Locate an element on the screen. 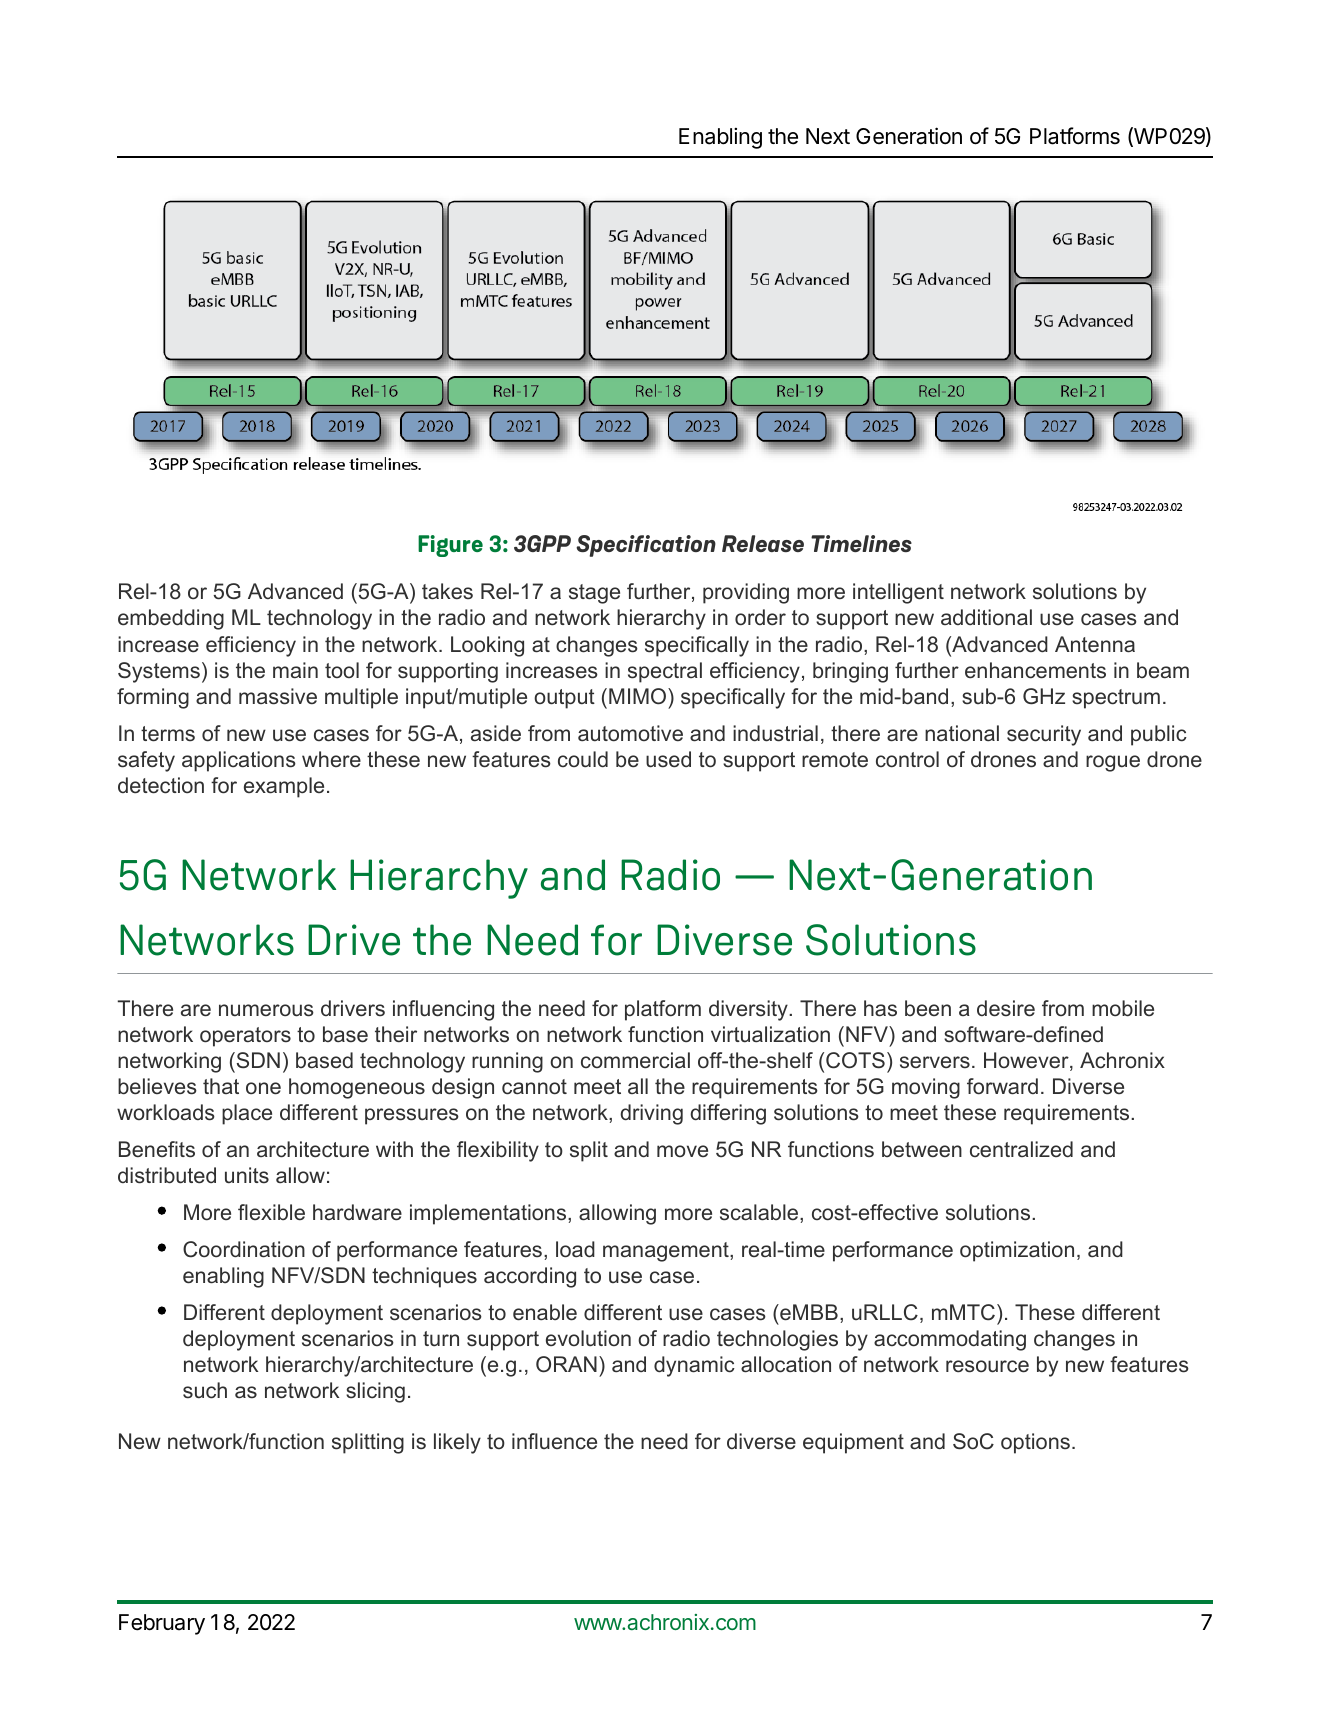  February is located at coordinates (162, 1624).
